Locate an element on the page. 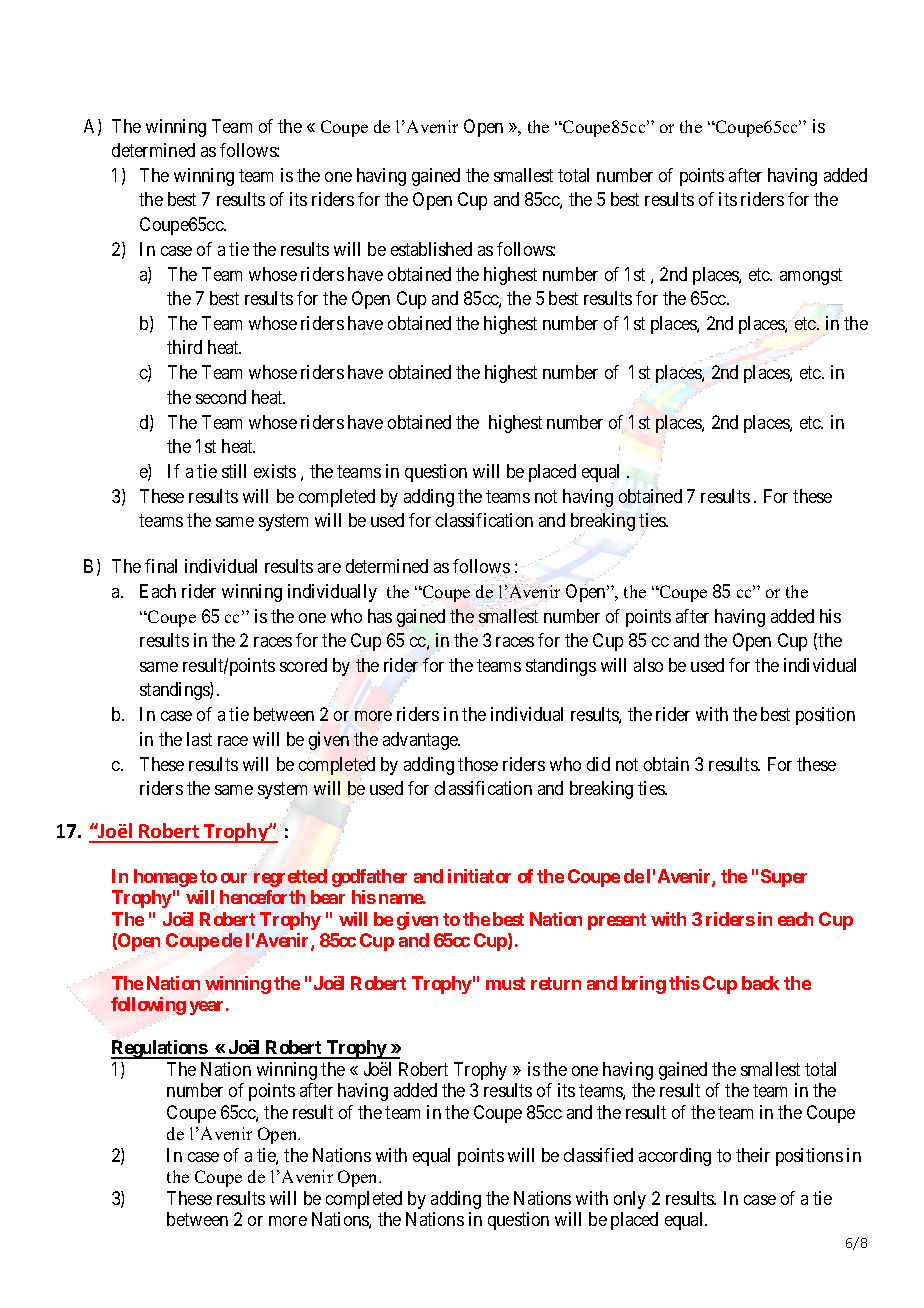 Image resolution: width=924 pixels, height=1308 pixels. amongst is located at coordinates (811, 276).
